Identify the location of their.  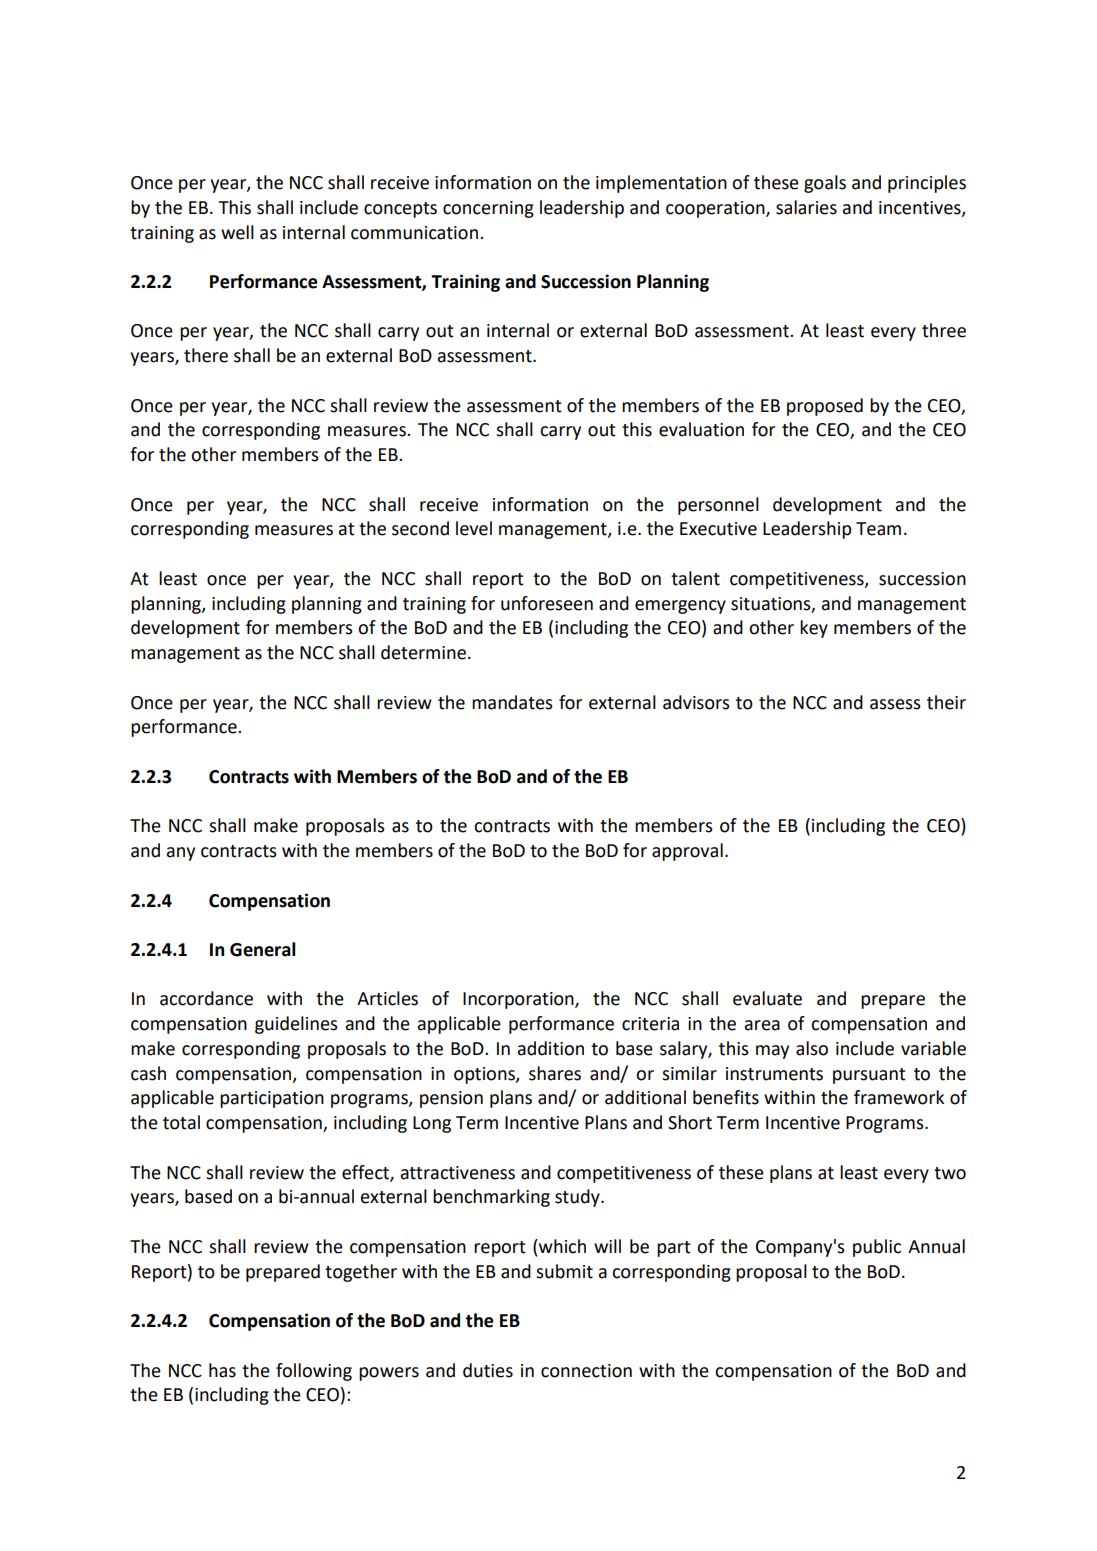
(946, 702).
